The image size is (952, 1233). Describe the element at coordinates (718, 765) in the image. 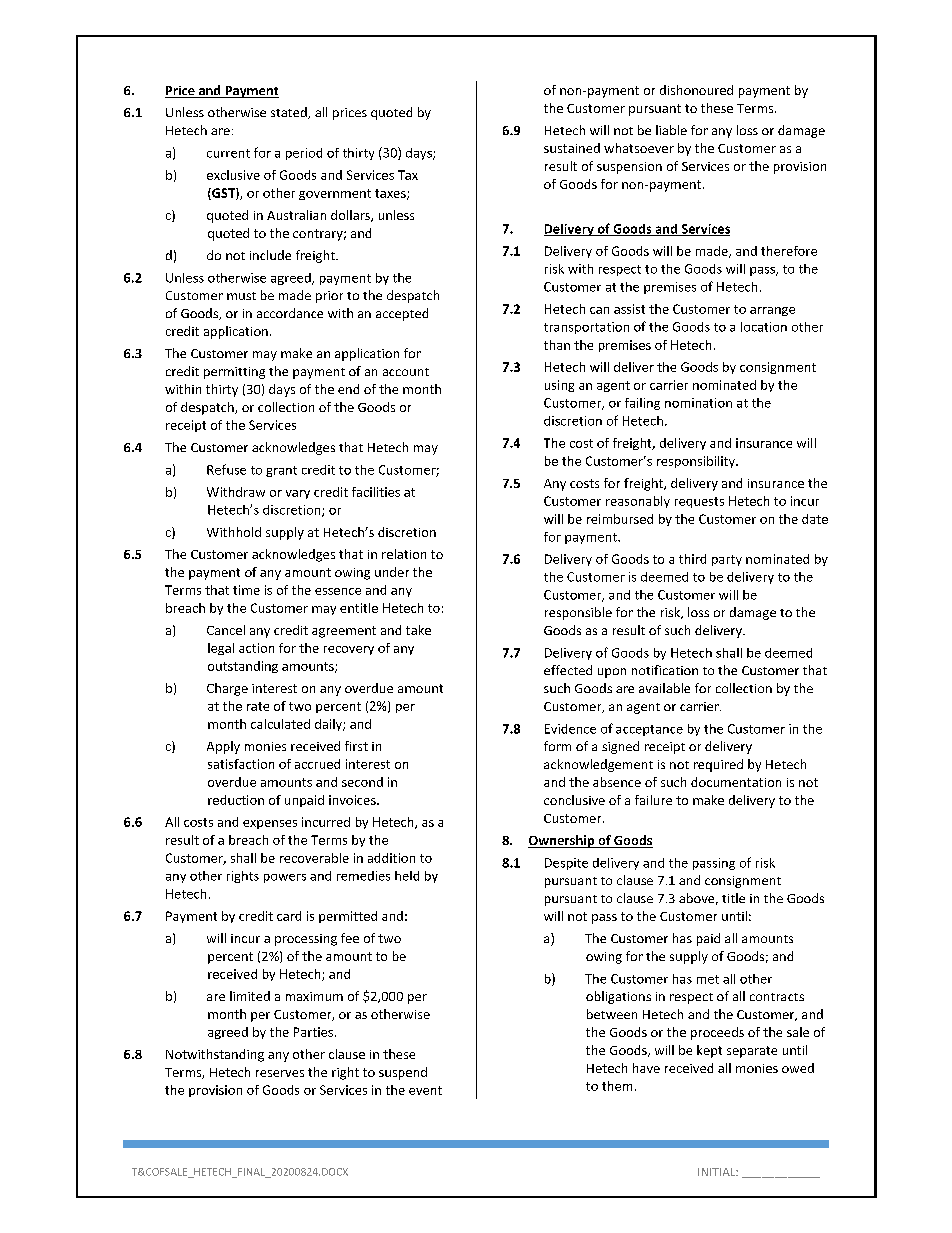

I see `required` at that location.
